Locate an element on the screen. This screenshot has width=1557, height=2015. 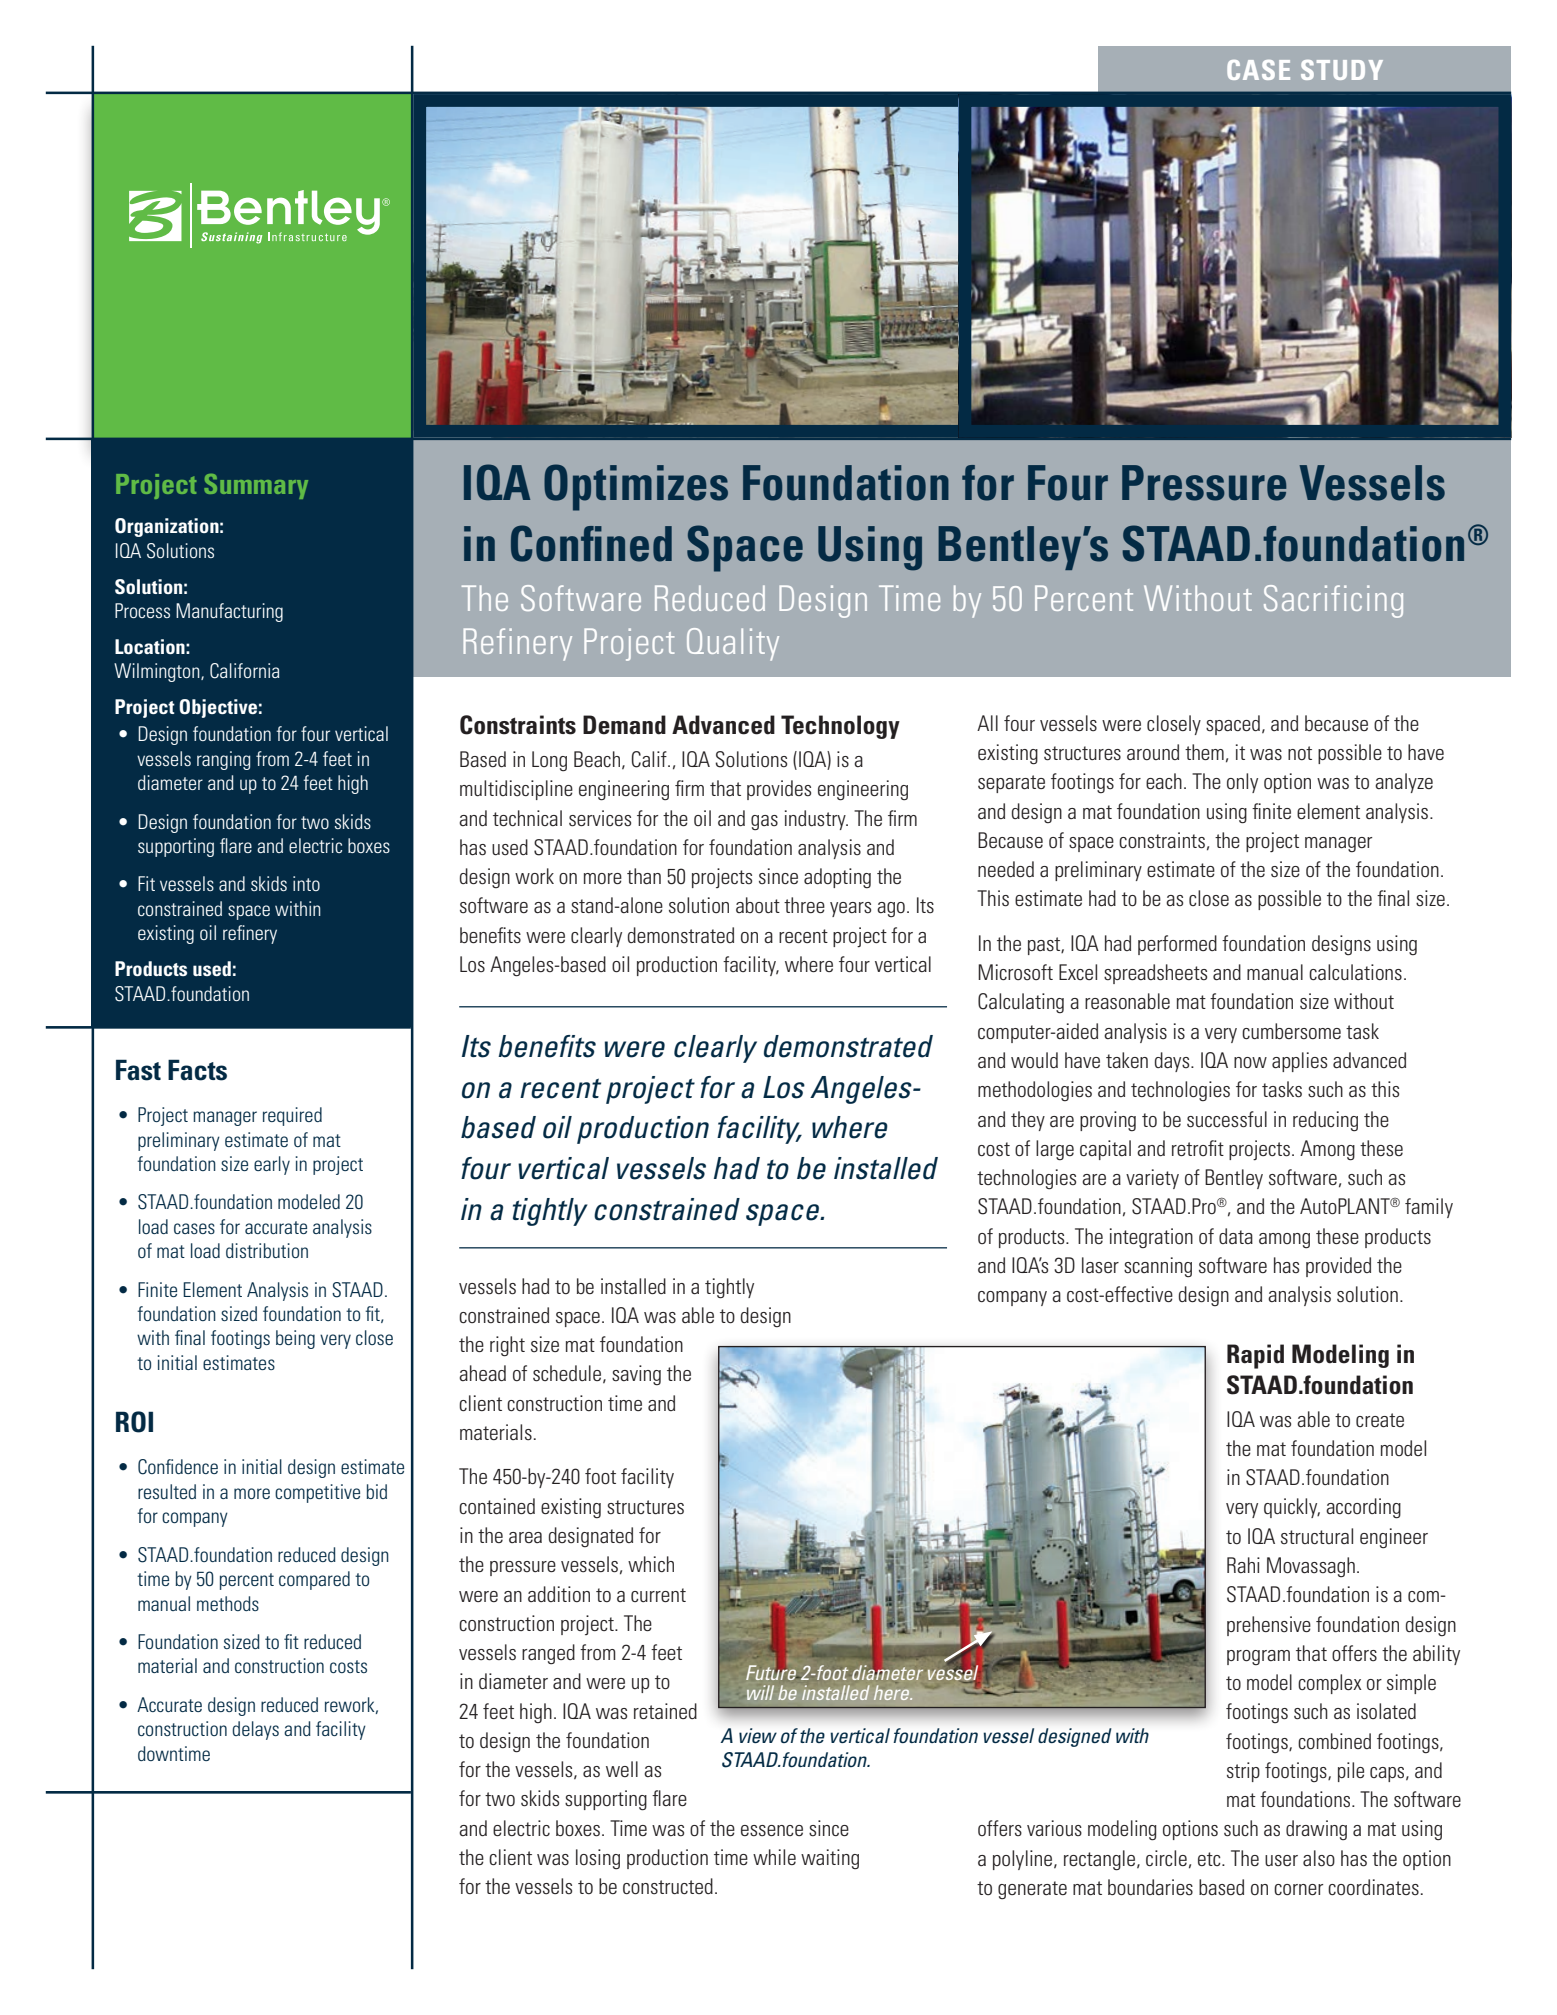
ranging is located at coordinates (224, 760).
